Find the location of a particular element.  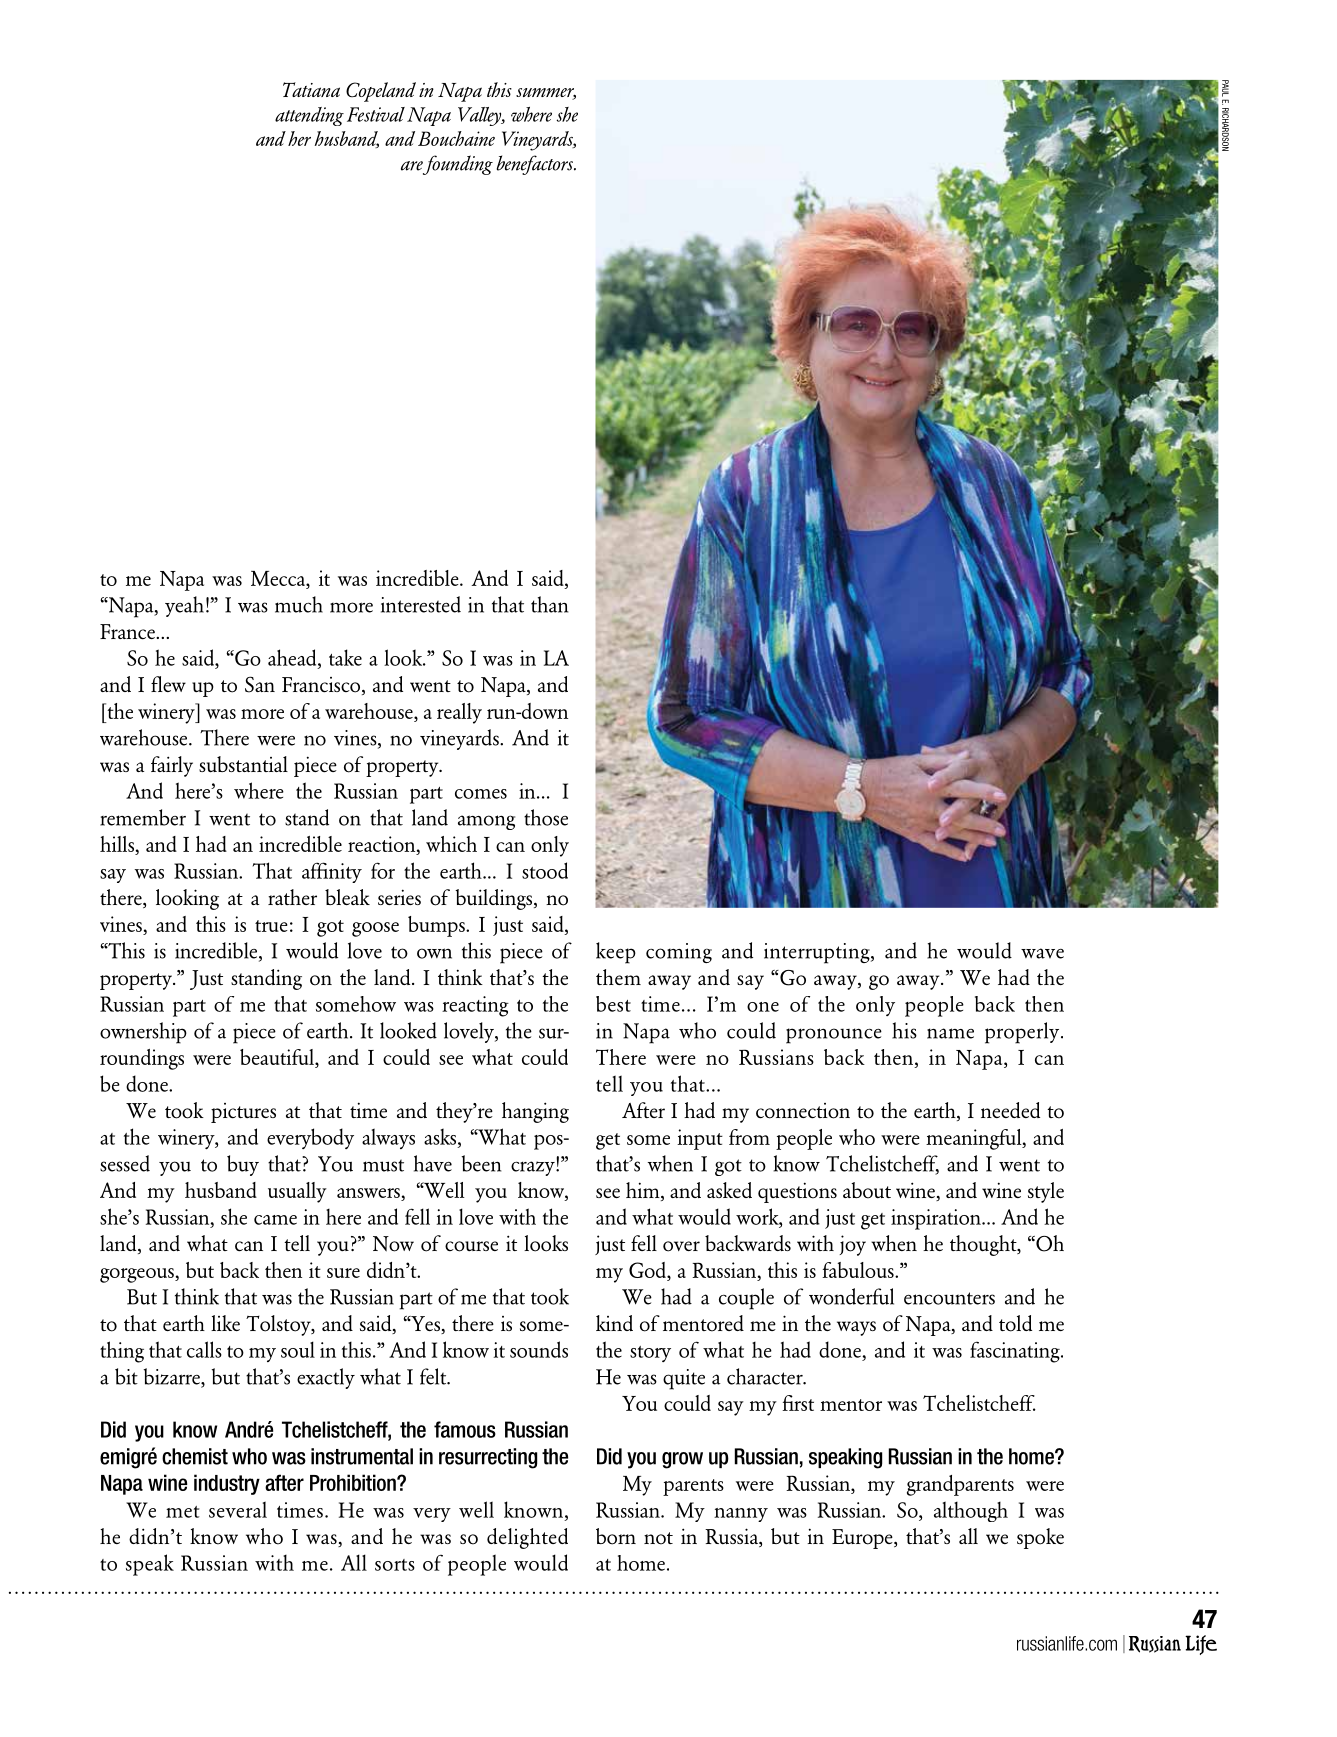

benefactors is located at coordinates (536, 165).
